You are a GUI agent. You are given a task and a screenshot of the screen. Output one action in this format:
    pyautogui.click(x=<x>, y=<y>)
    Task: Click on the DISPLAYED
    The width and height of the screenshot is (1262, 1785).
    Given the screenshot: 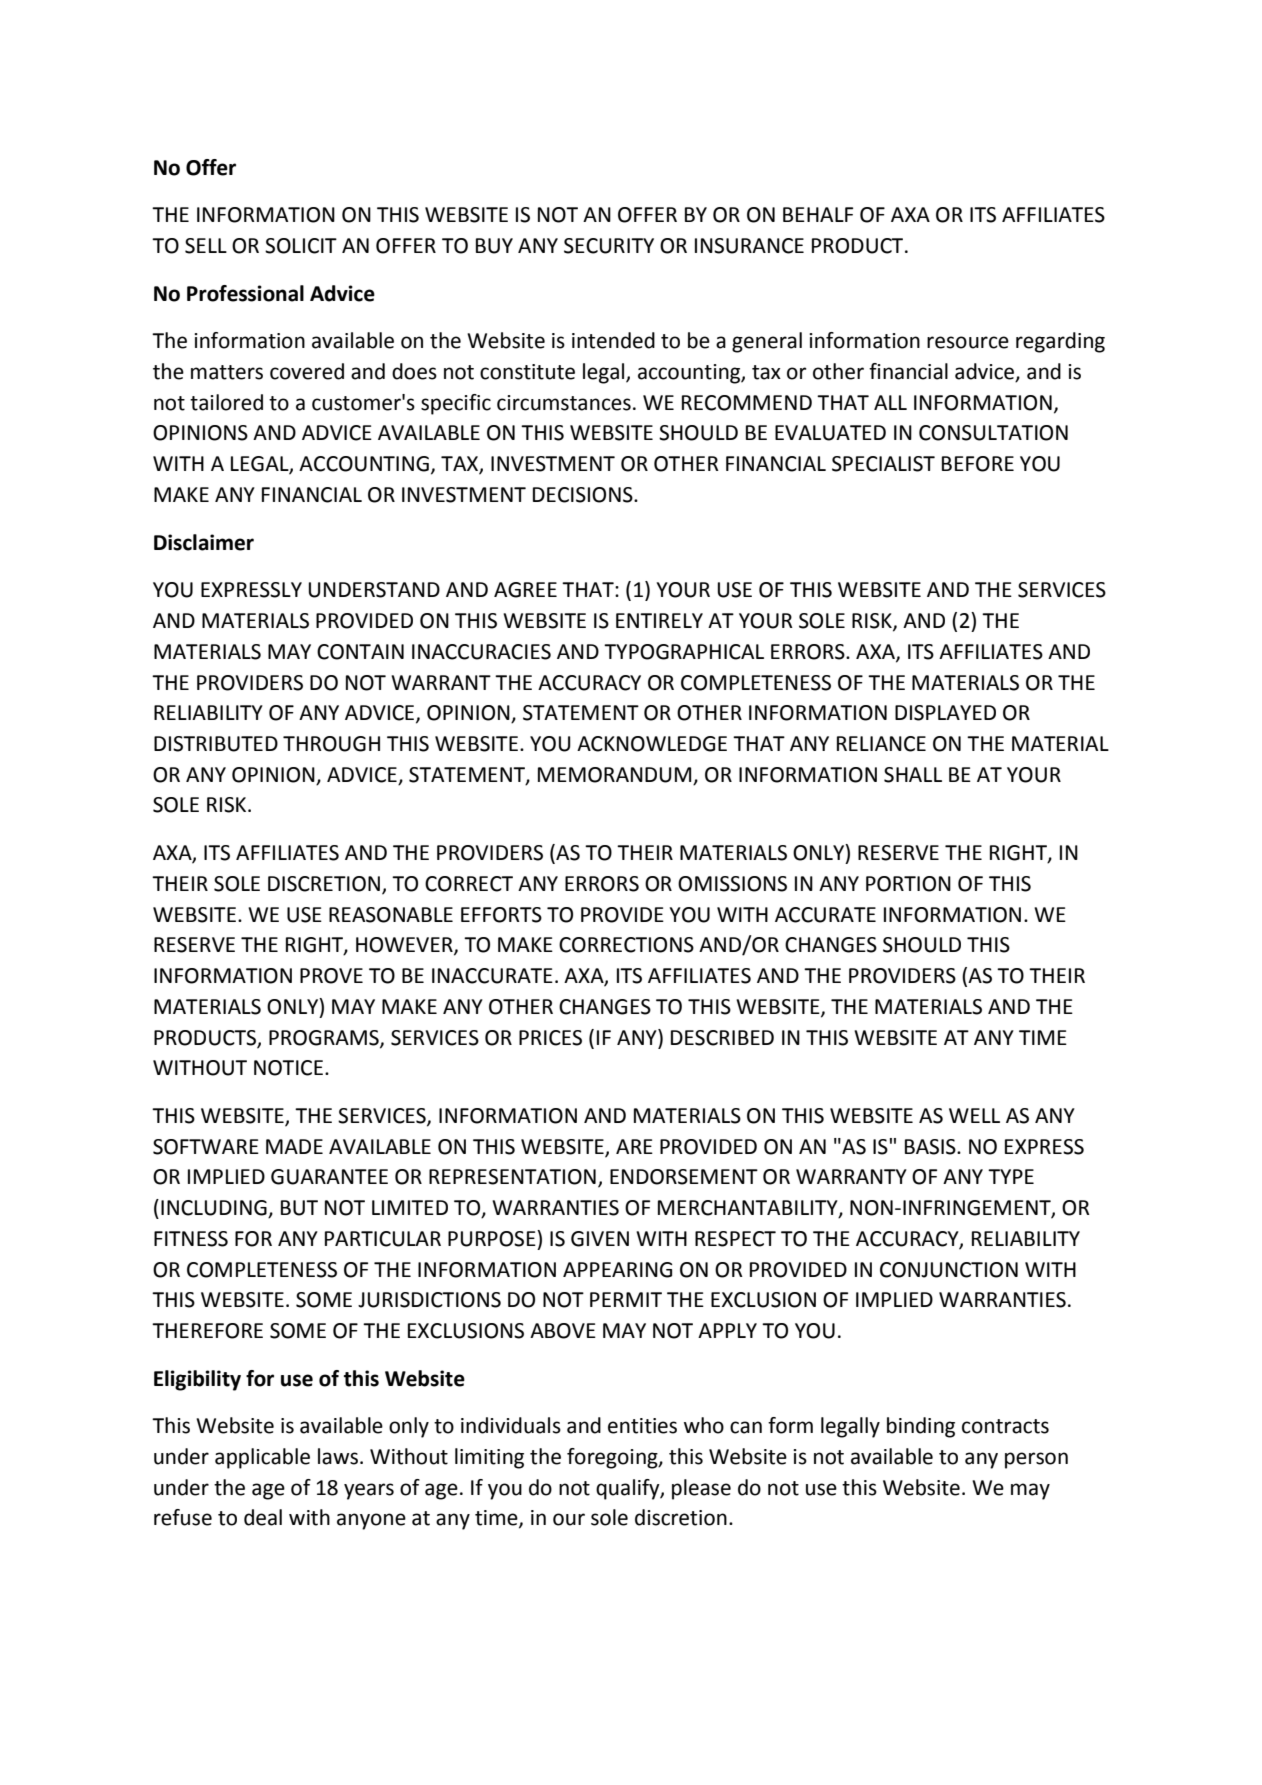 What is the action you would take?
    pyautogui.click(x=945, y=713)
